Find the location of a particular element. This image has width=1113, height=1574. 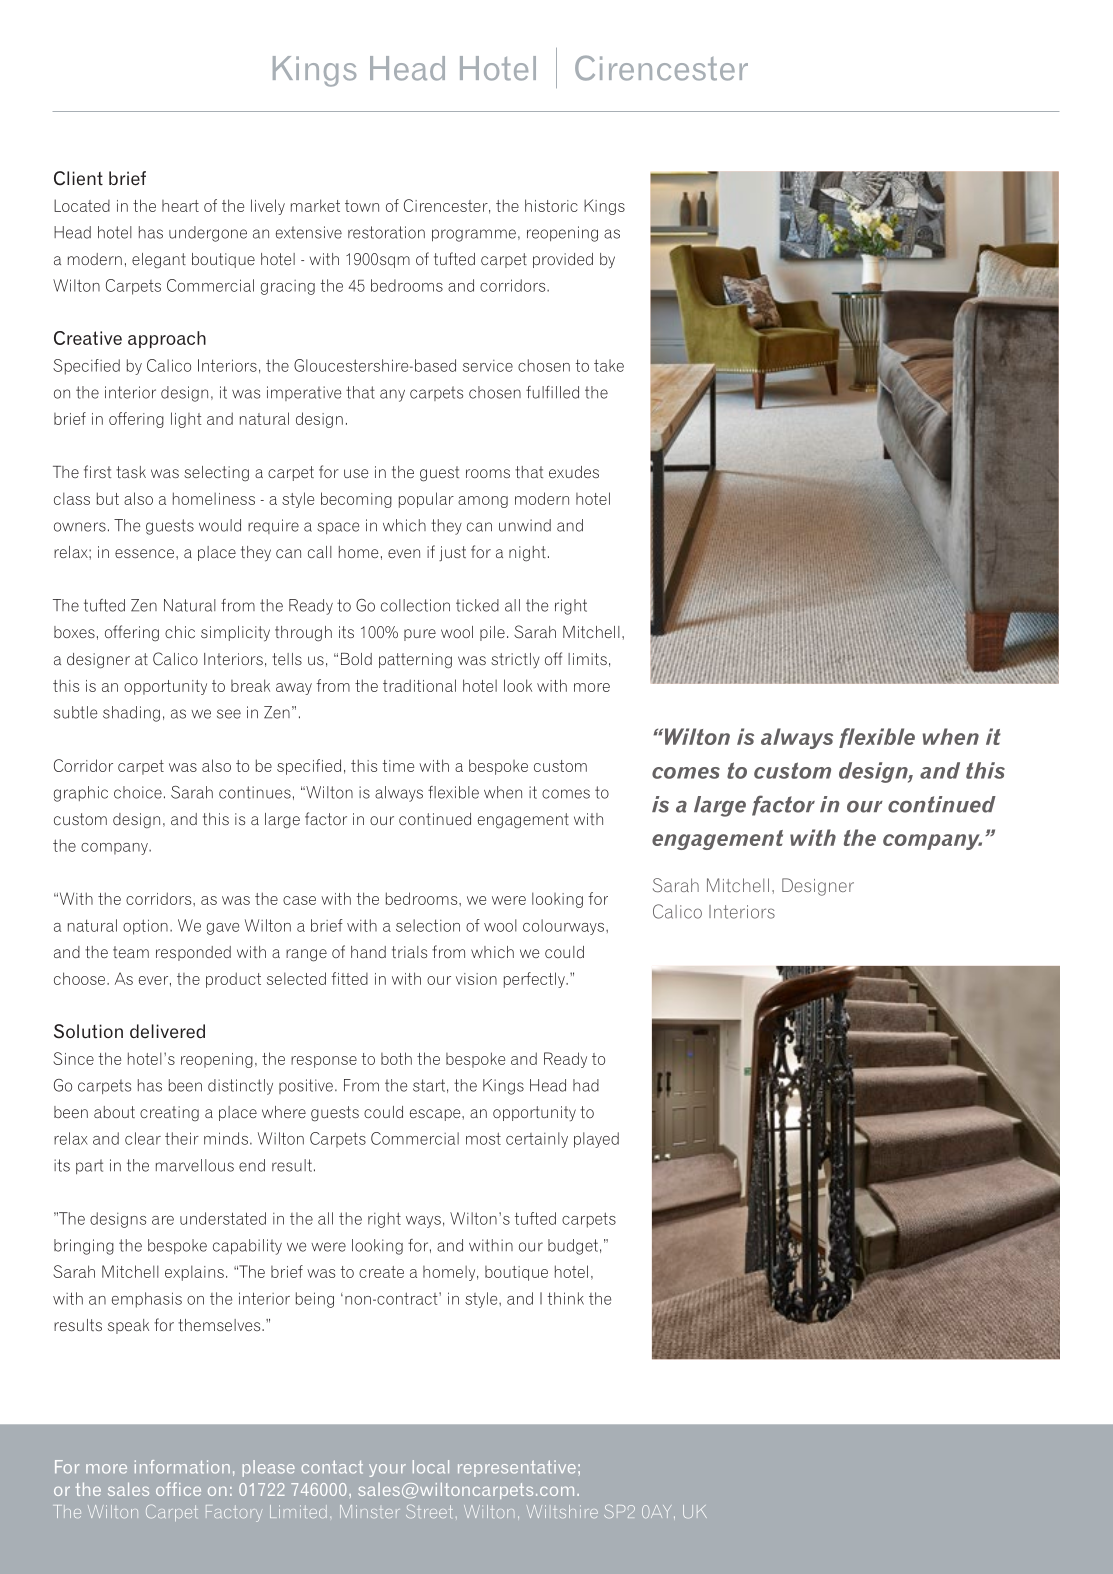

create is located at coordinates (381, 1272).
